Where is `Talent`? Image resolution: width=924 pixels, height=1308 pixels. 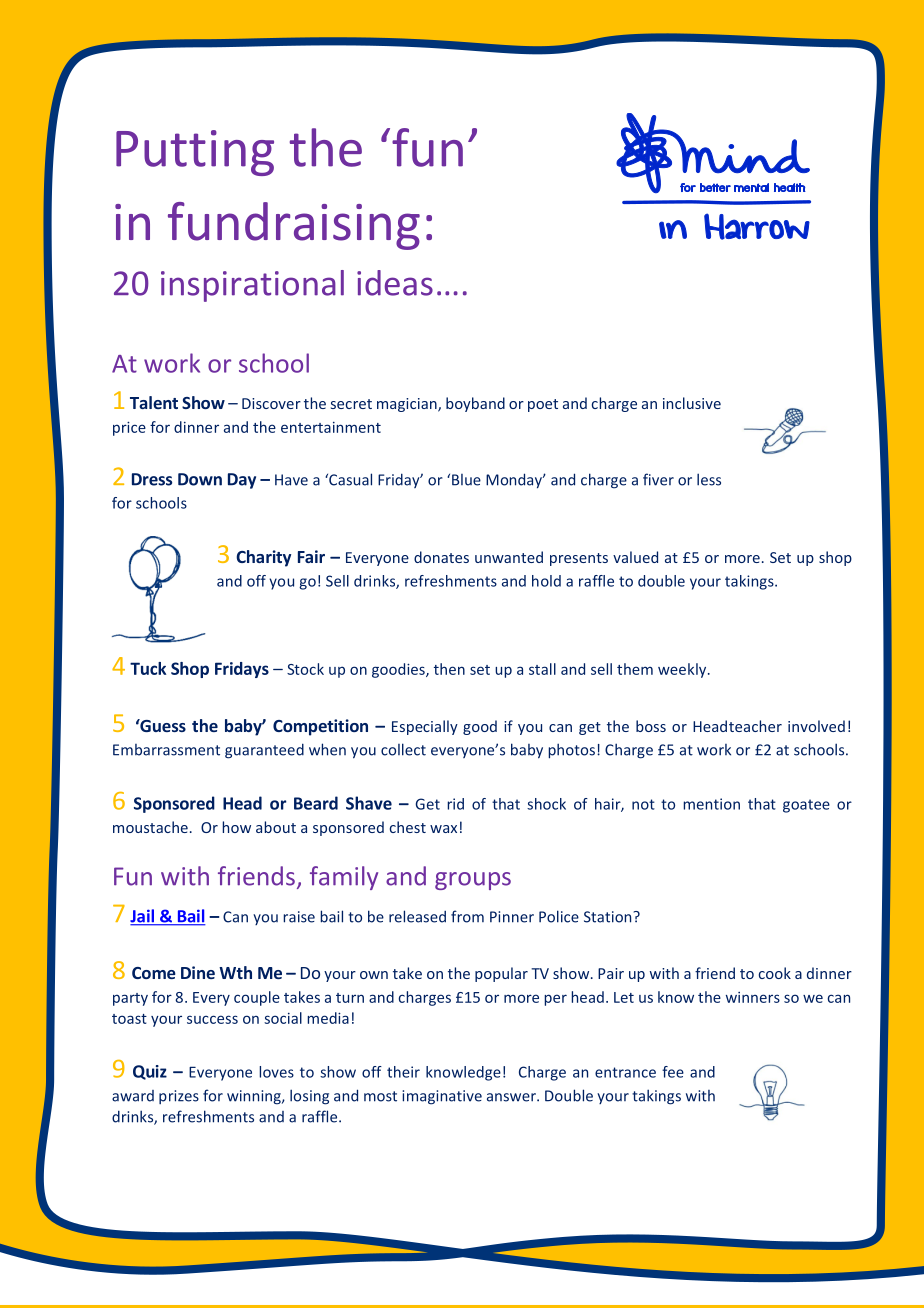
Talent is located at coordinates (154, 402).
